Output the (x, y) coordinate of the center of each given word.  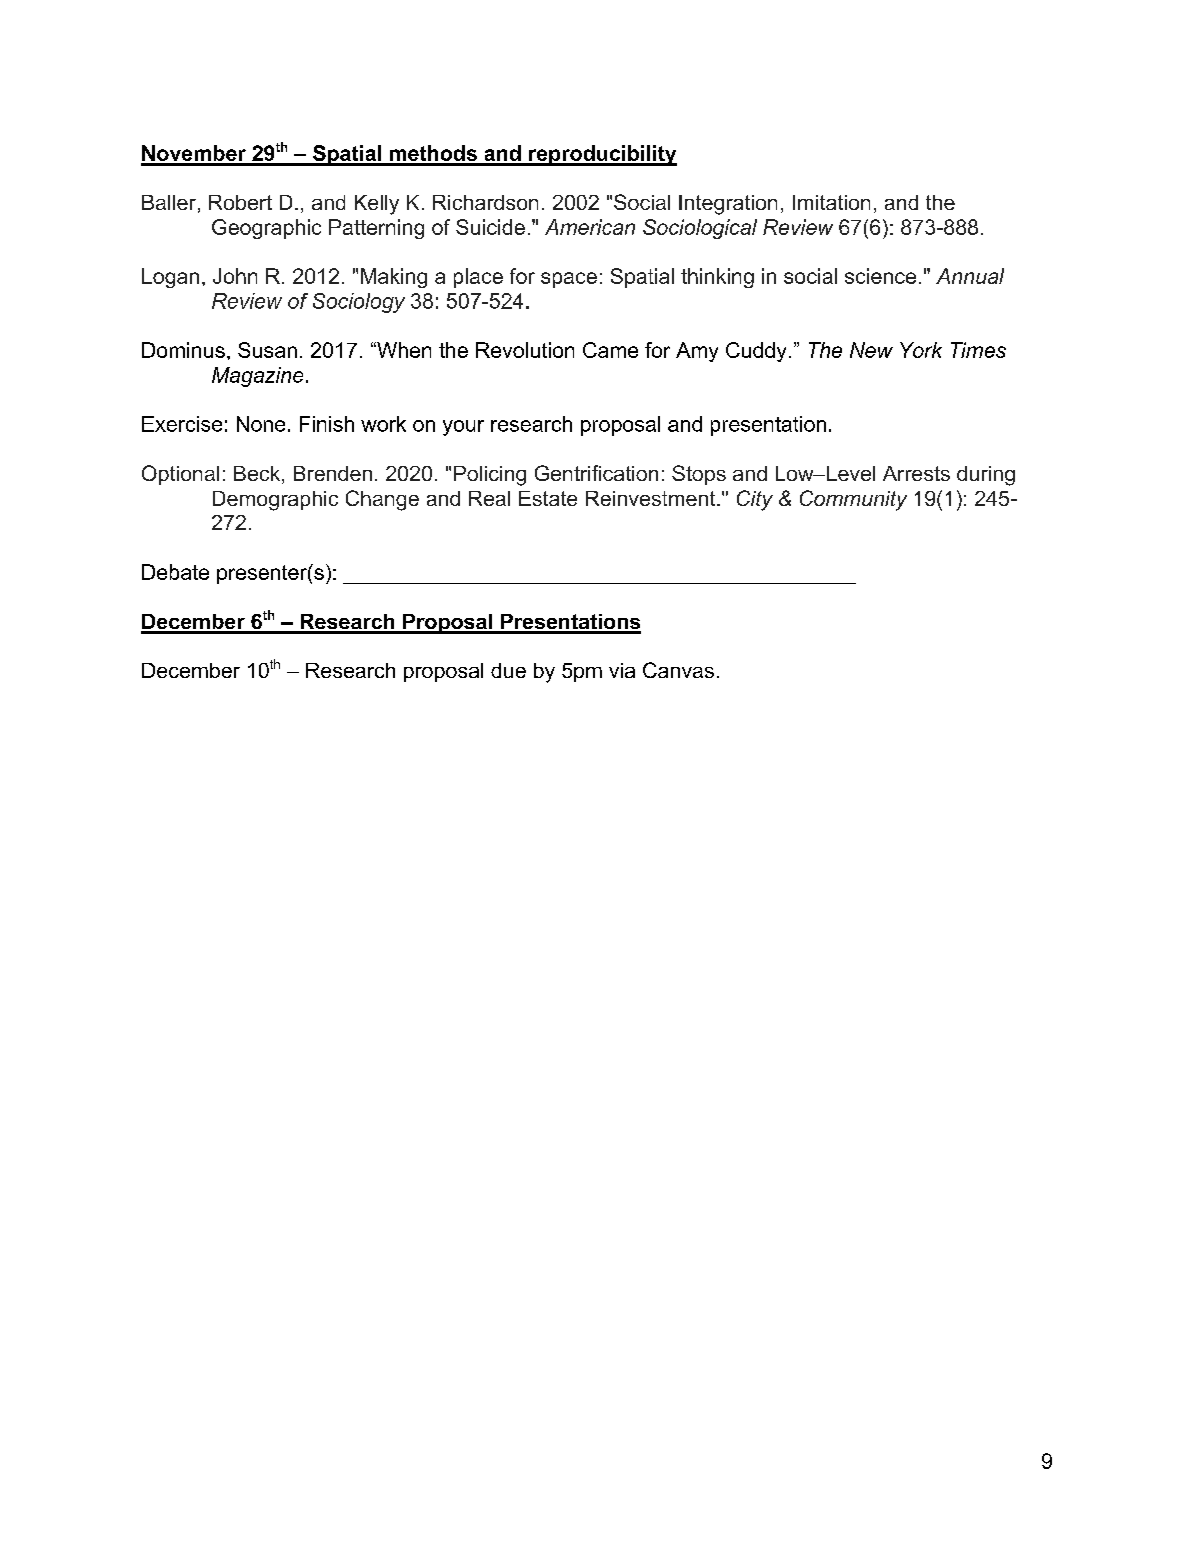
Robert (240, 202)
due (508, 670)
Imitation (831, 202)
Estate (548, 498)
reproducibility (602, 155)
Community (853, 500)
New (871, 350)
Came (610, 350)
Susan (267, 350)
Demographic (275, 501)
